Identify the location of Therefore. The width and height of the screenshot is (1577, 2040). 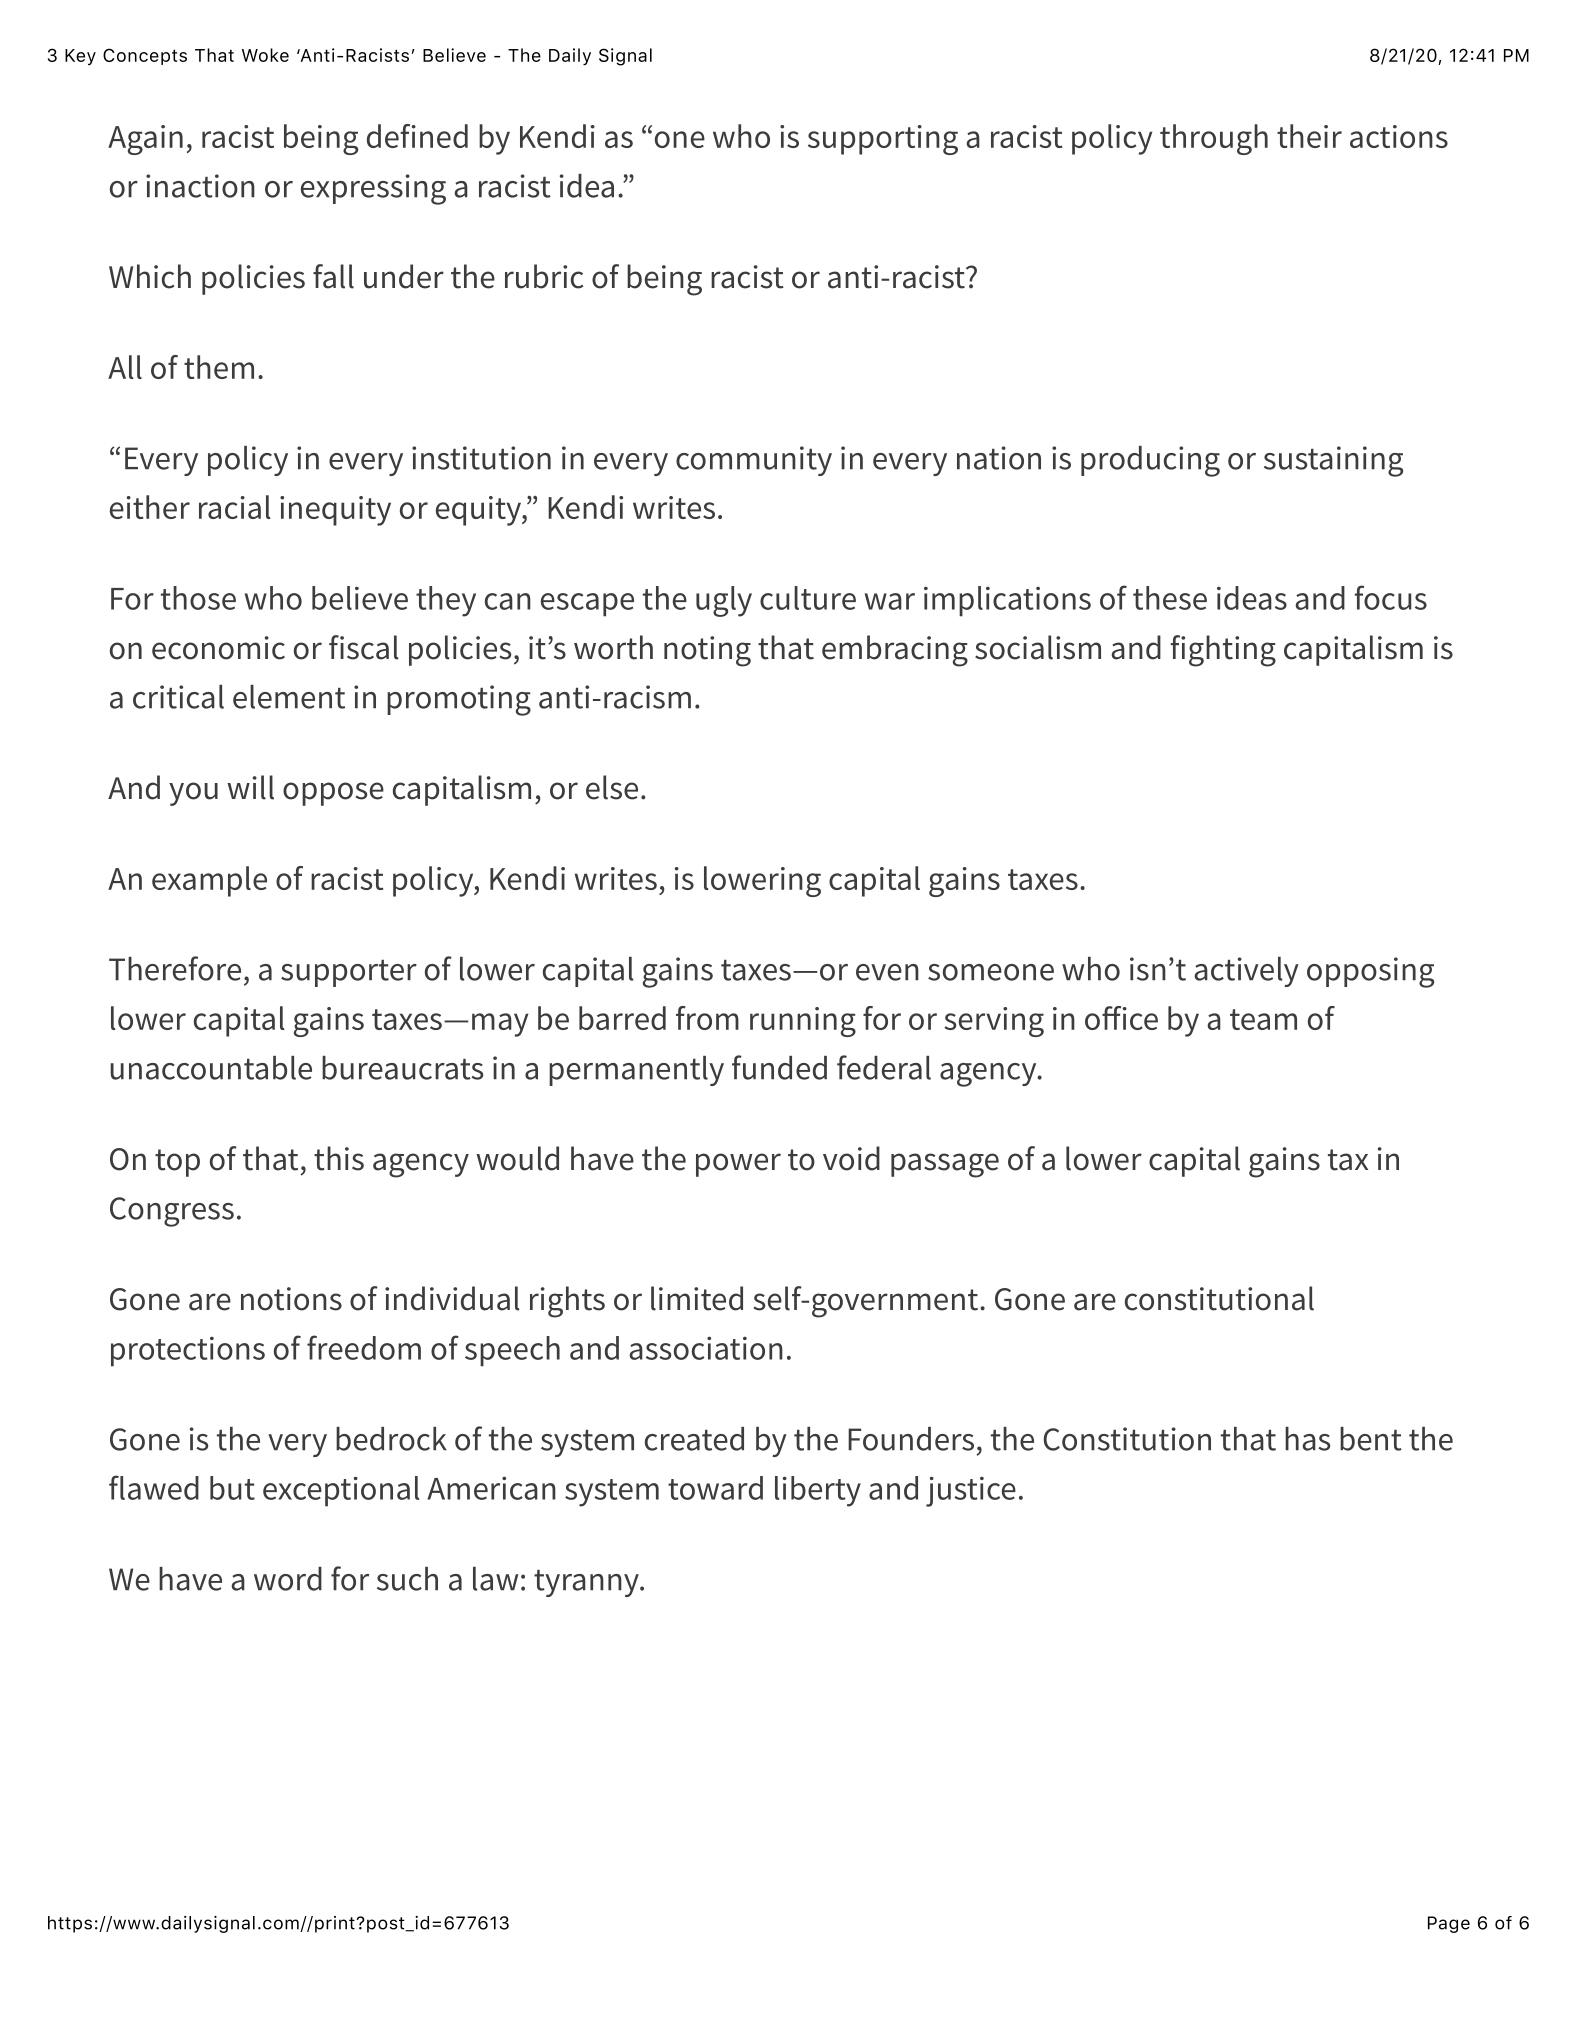
(175, 968).
